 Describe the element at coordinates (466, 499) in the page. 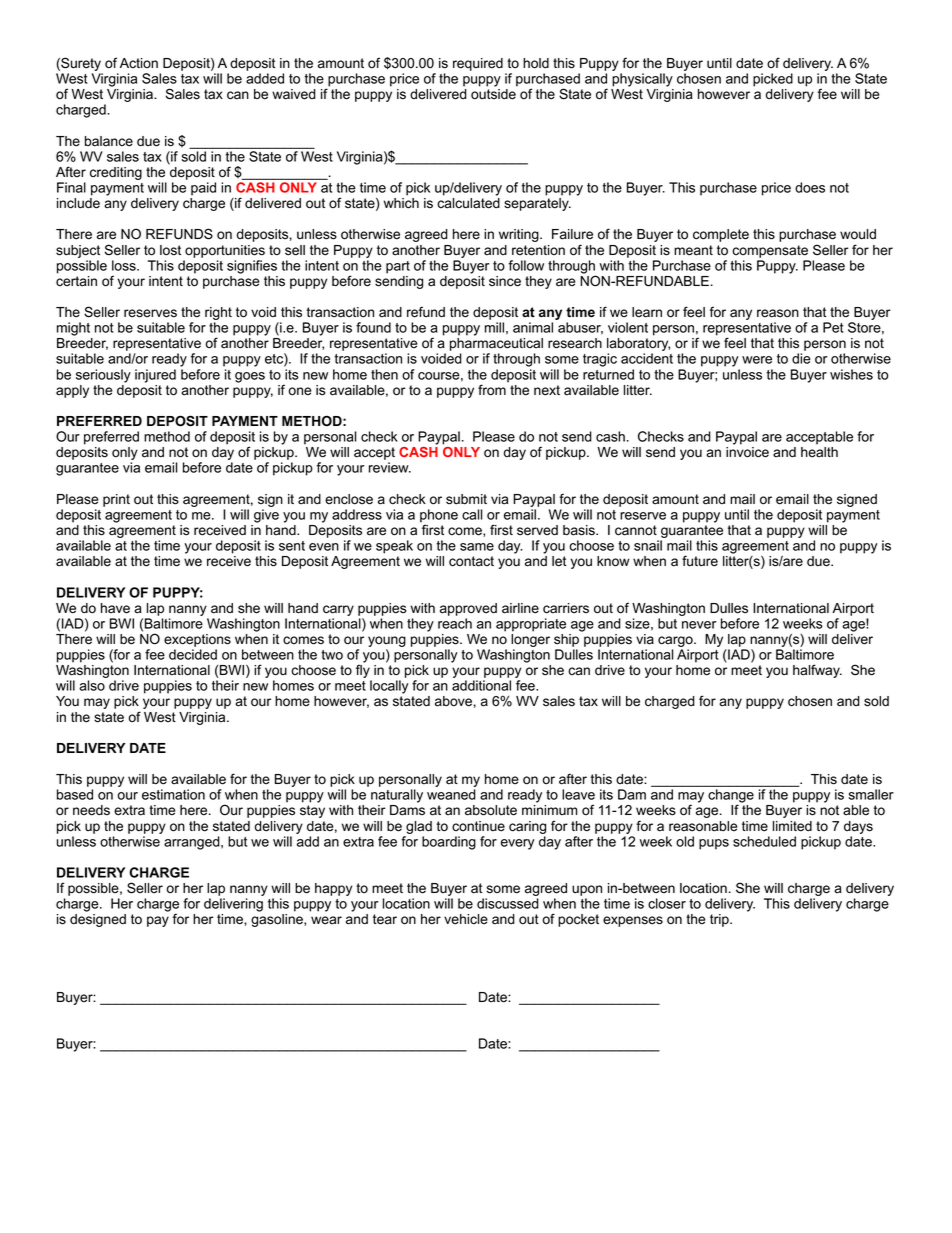

I see `submit` at that location.
